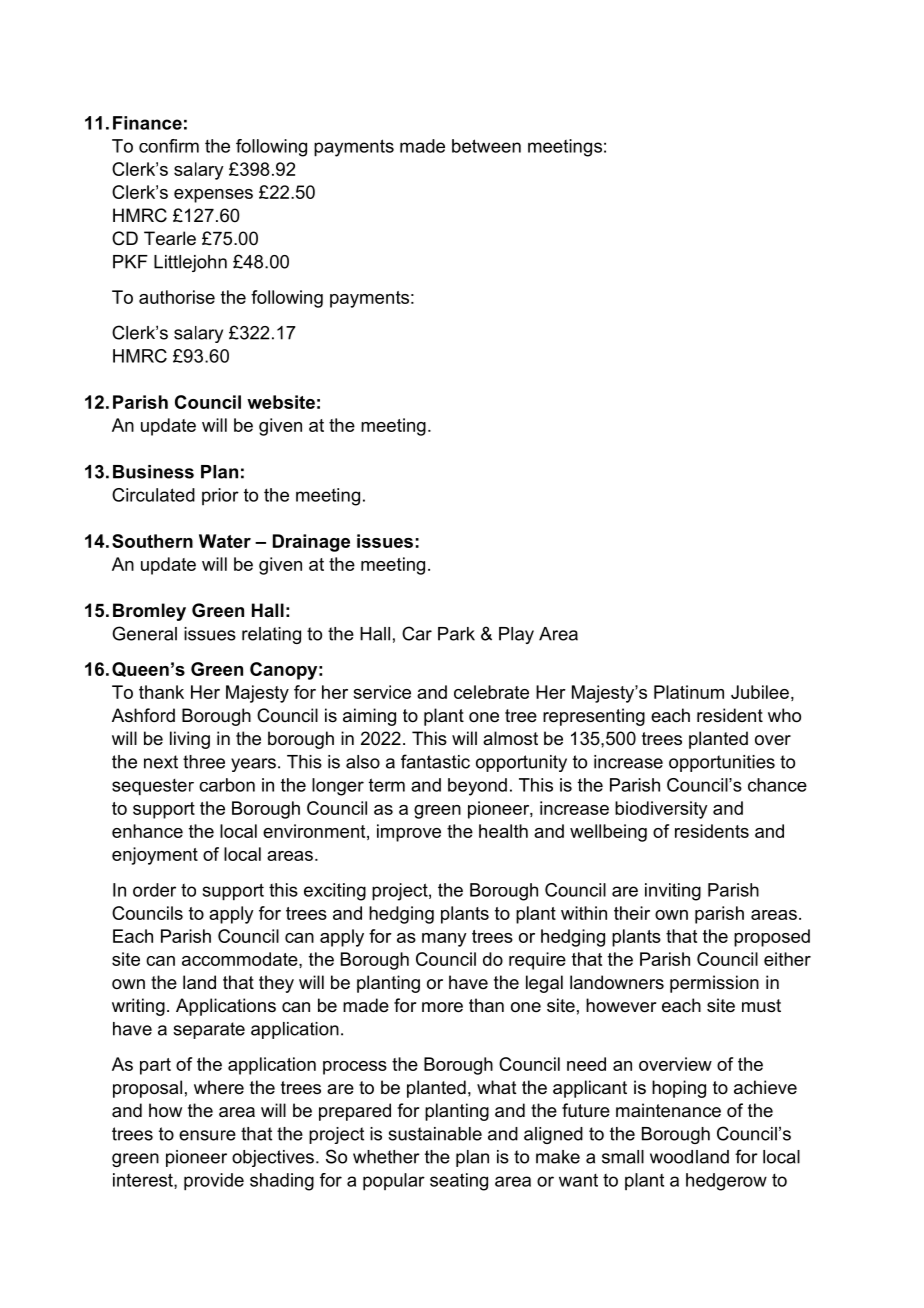 The width and height of the document is (924, 1308). I want to click on relating, so click(271, 635).
